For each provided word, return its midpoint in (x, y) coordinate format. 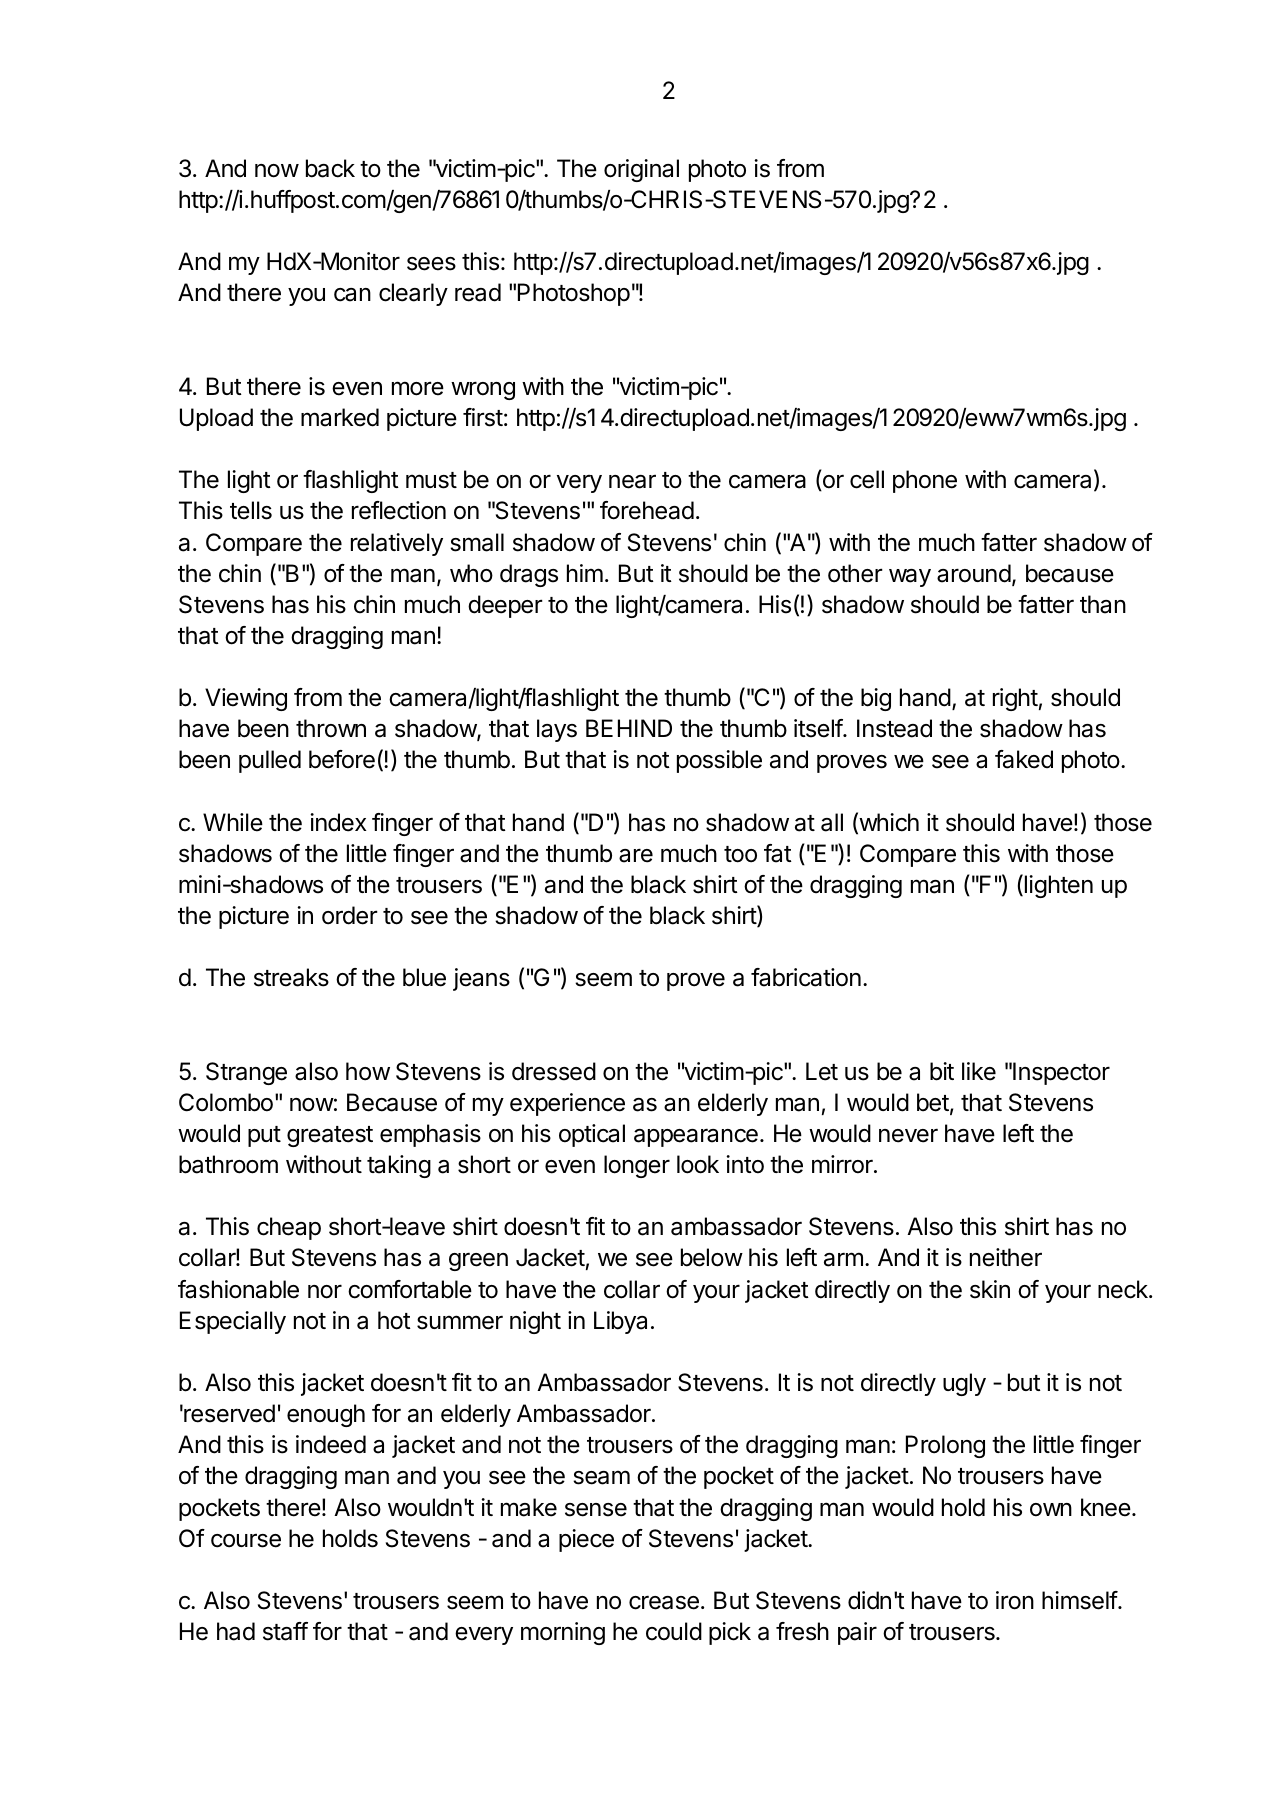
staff (285, 1631)
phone (925, 481)
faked (1024, 759)
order (350, 915)
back (330, 168)
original (641, 170)
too (740, 854)
